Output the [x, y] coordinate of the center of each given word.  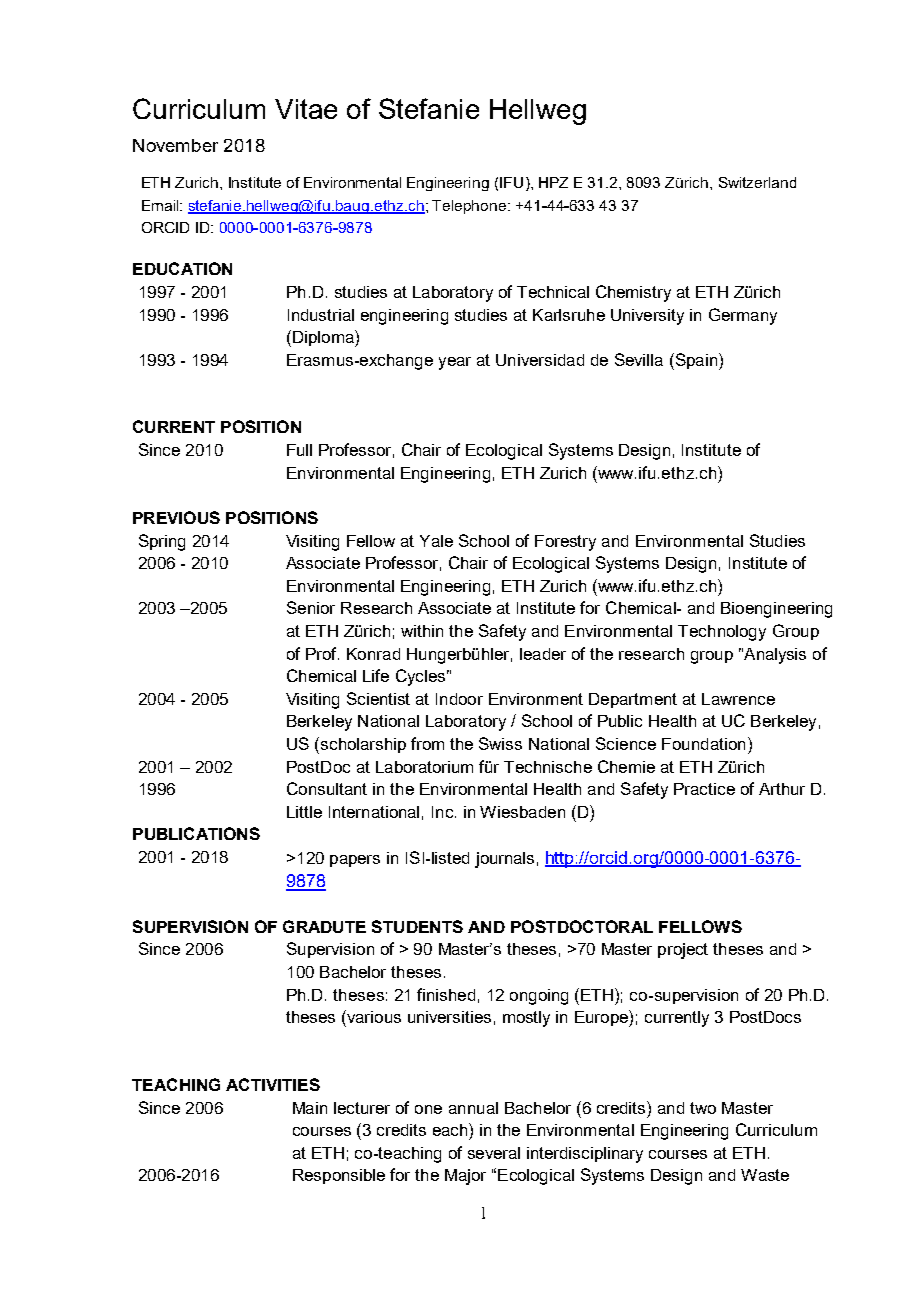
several [494, 1153]
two [703, 1108]
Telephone [470, 207]
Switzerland [757, 182]
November [175, 145]
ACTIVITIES [273, 1084]
